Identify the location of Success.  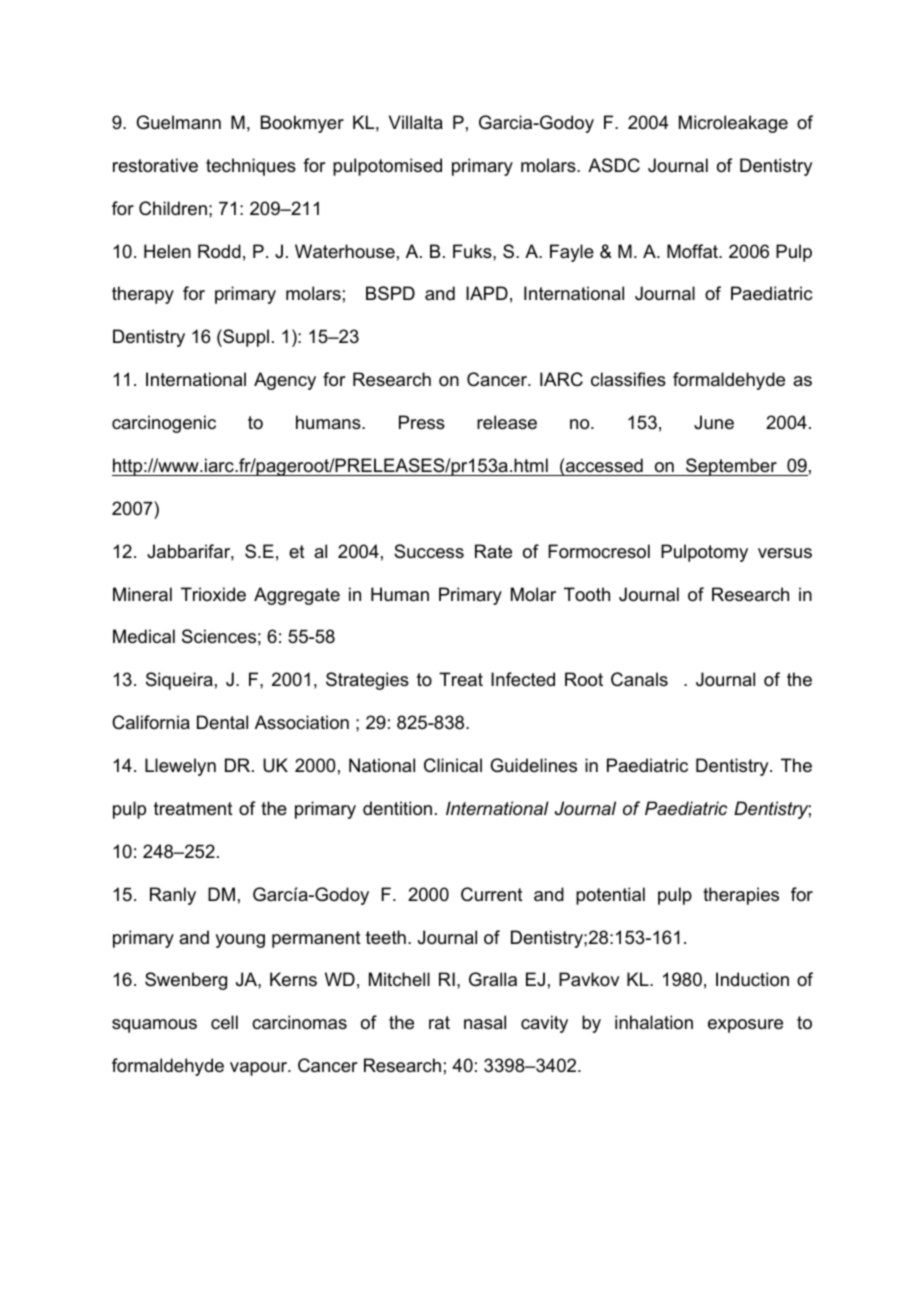
(429, 551).
